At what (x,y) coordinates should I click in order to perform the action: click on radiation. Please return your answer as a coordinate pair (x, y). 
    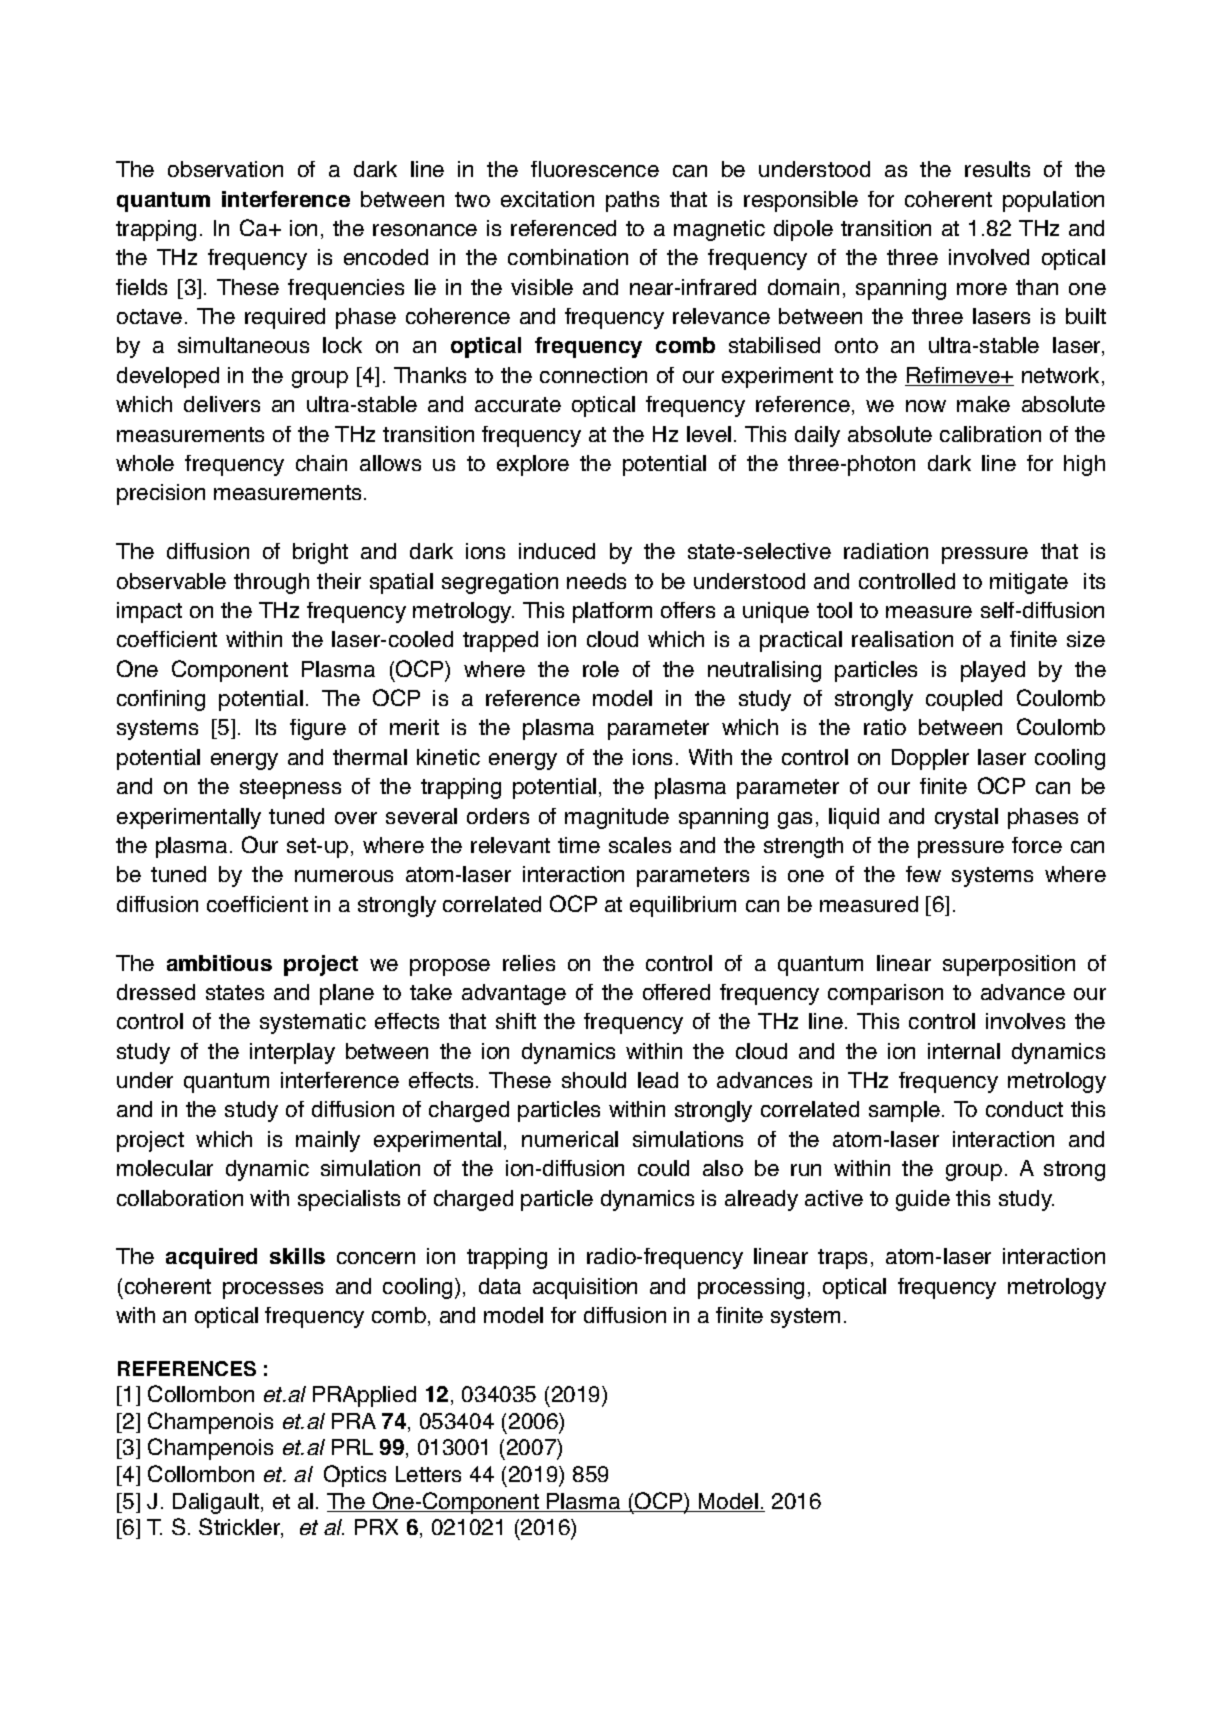
    Looking at the image, I should click on (886, 551).
